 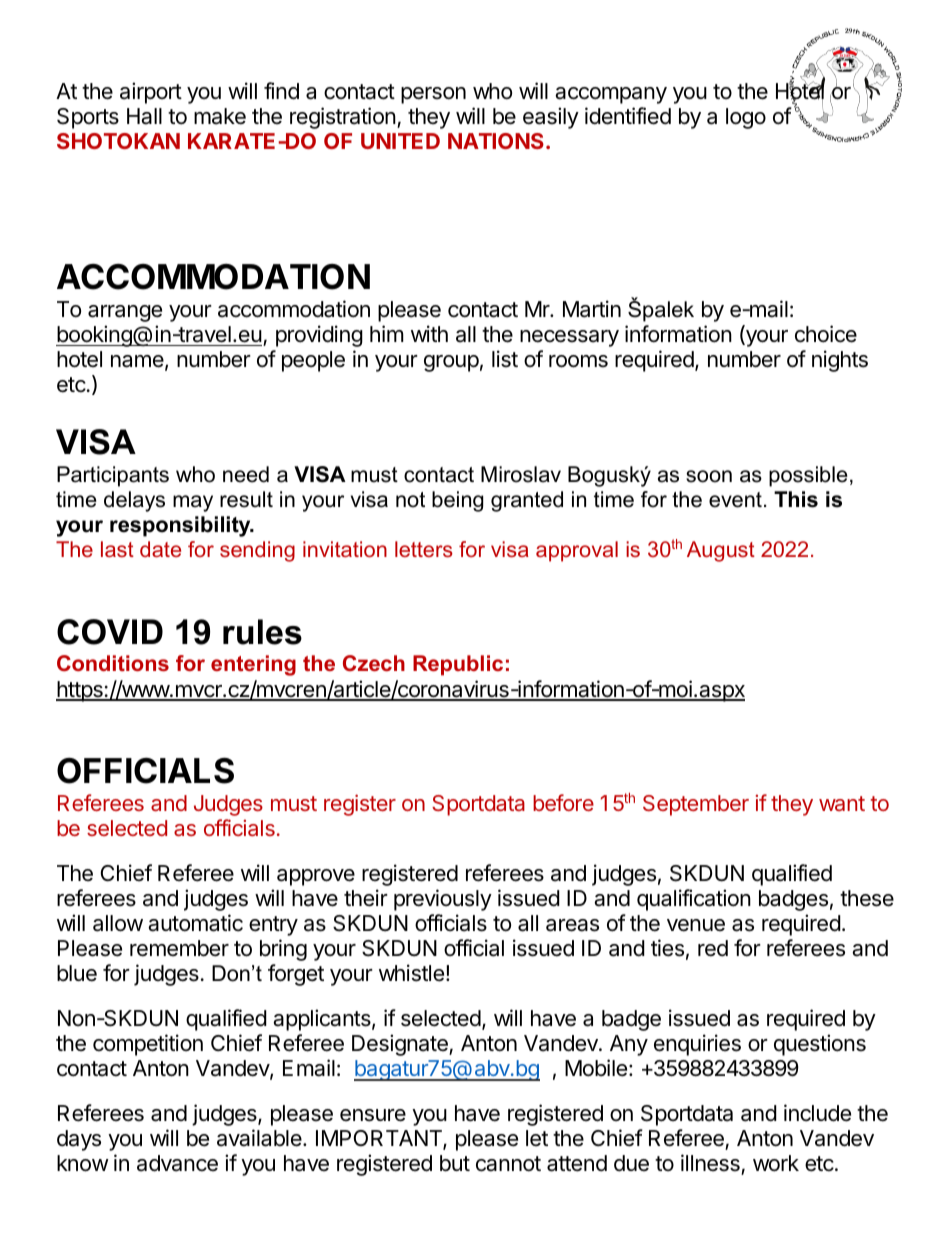 I want to click on advance, so click(x=177, y=1163).
